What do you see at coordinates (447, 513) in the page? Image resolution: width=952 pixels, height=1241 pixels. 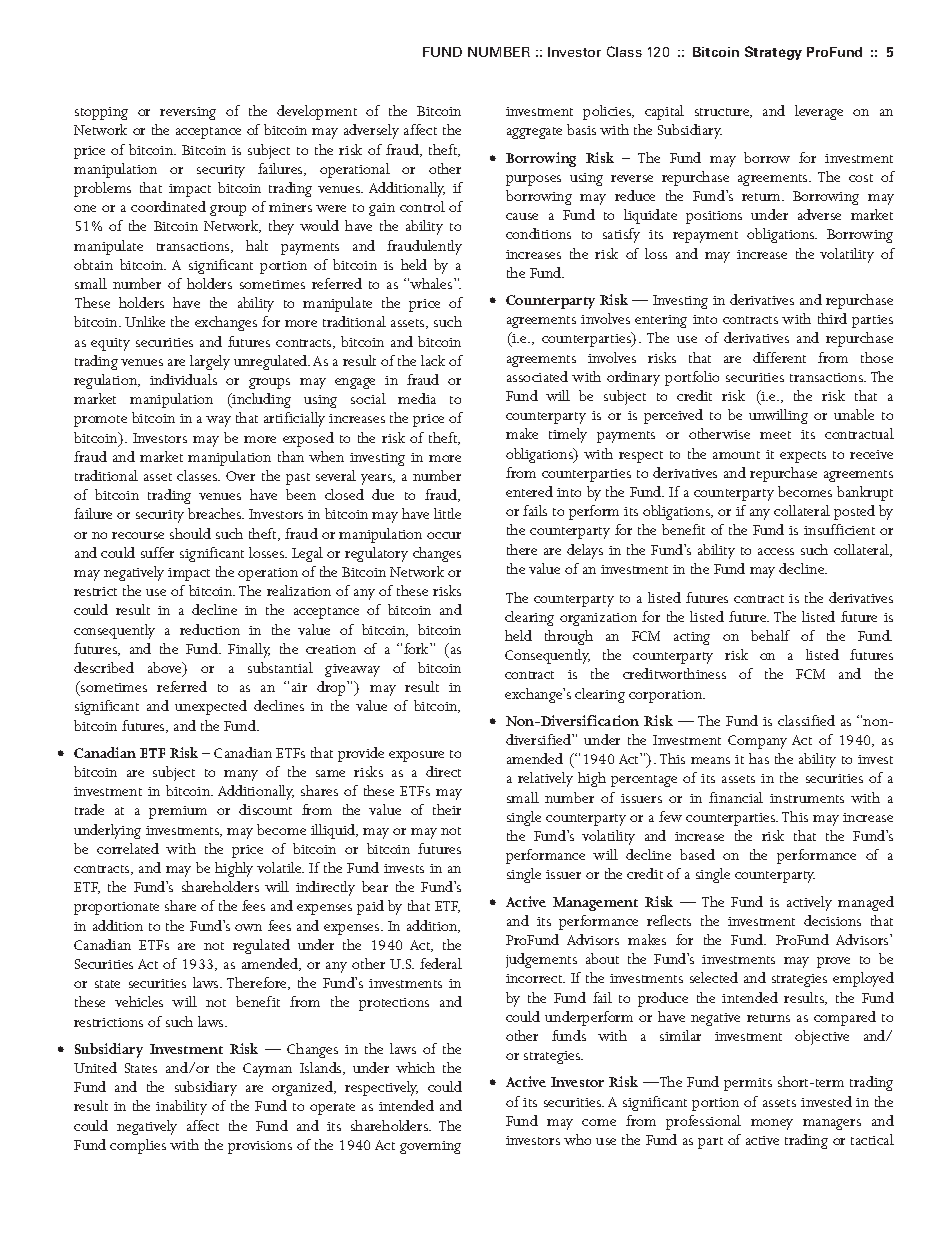 I see `little` at bounding box center [447, 513].
